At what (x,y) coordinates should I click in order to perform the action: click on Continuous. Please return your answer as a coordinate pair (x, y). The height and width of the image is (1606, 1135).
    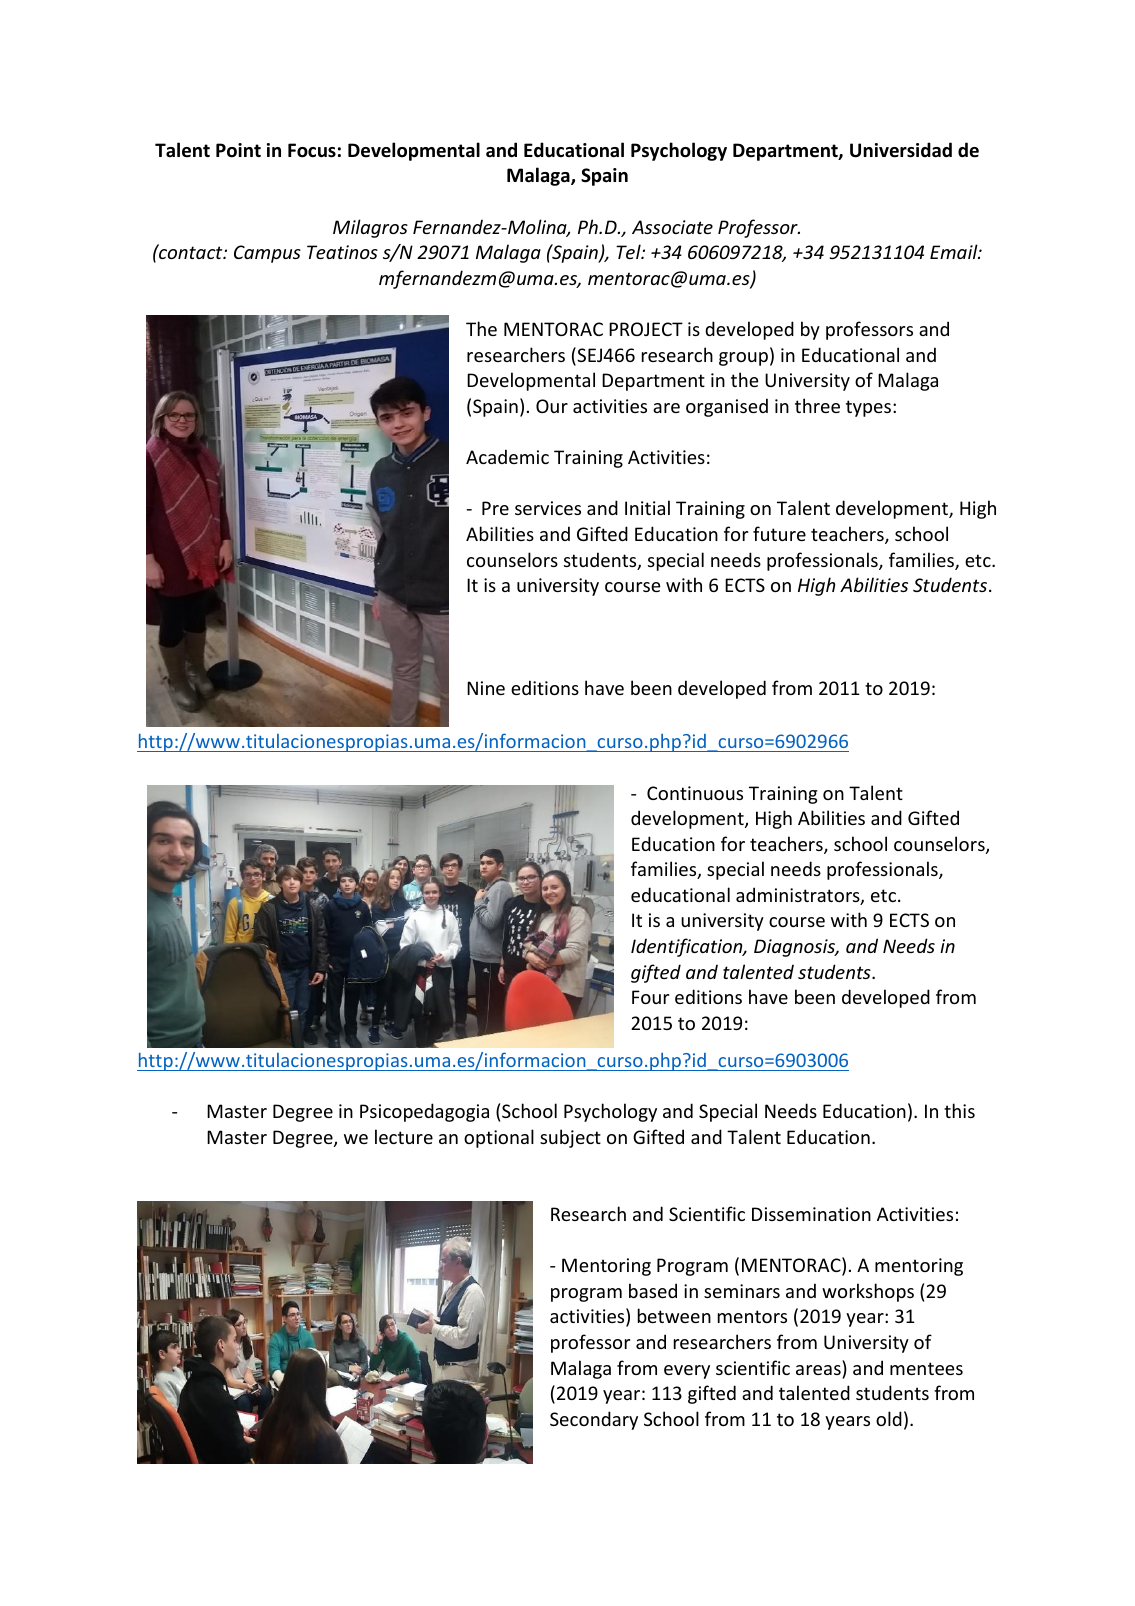
    Looking at the image, I should click on (695, 793).
